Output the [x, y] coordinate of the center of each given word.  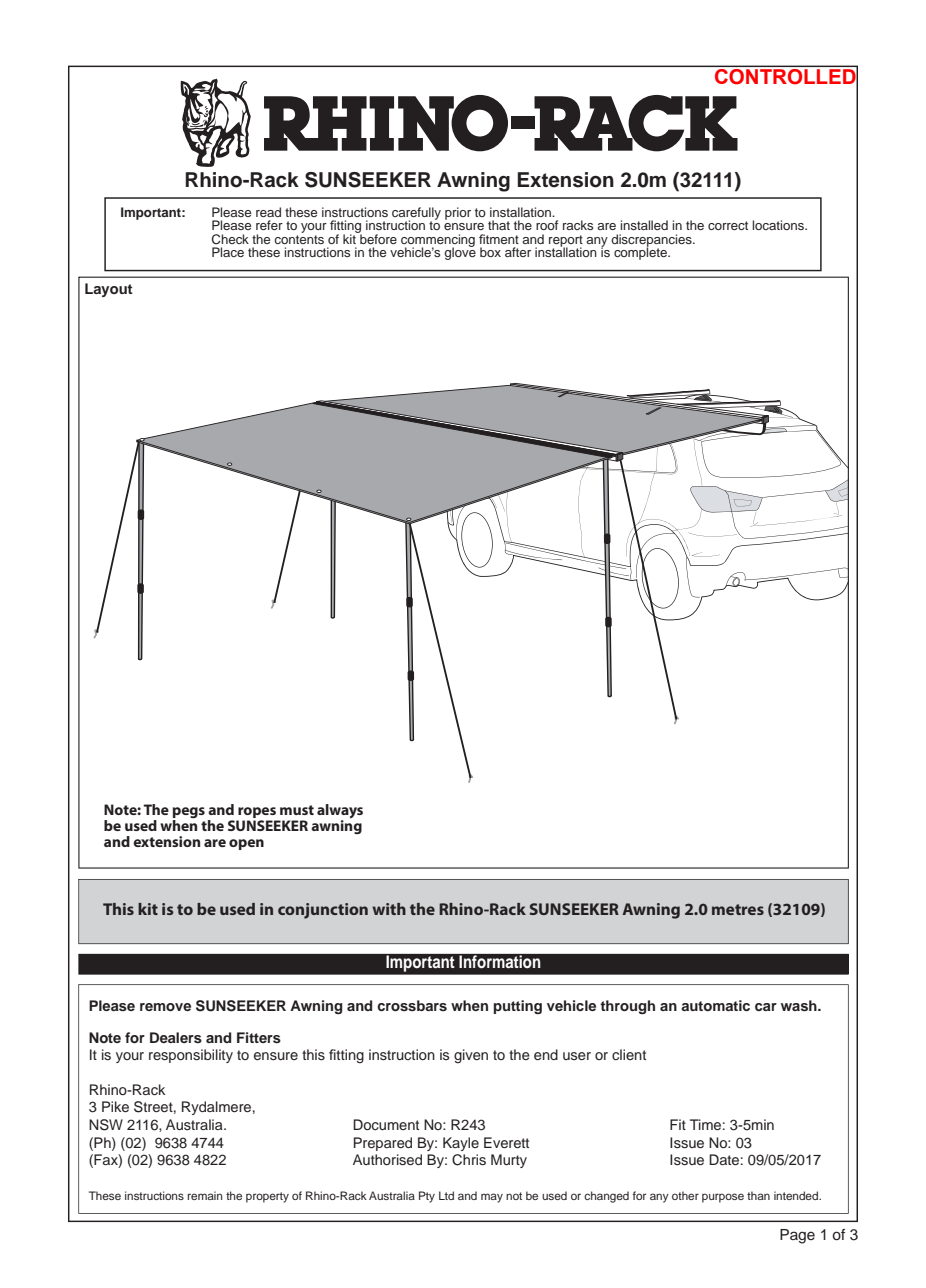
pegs [188, 814]
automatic [715, 1005]
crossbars [412, 1005]
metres [738, 909]
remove [165, 1007]
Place [228, 252]
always [340, 812]
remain [205, 1195]
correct [728, 225]
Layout [109, 290]
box [490, 252]
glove [460, 252]
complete [642, 252]
